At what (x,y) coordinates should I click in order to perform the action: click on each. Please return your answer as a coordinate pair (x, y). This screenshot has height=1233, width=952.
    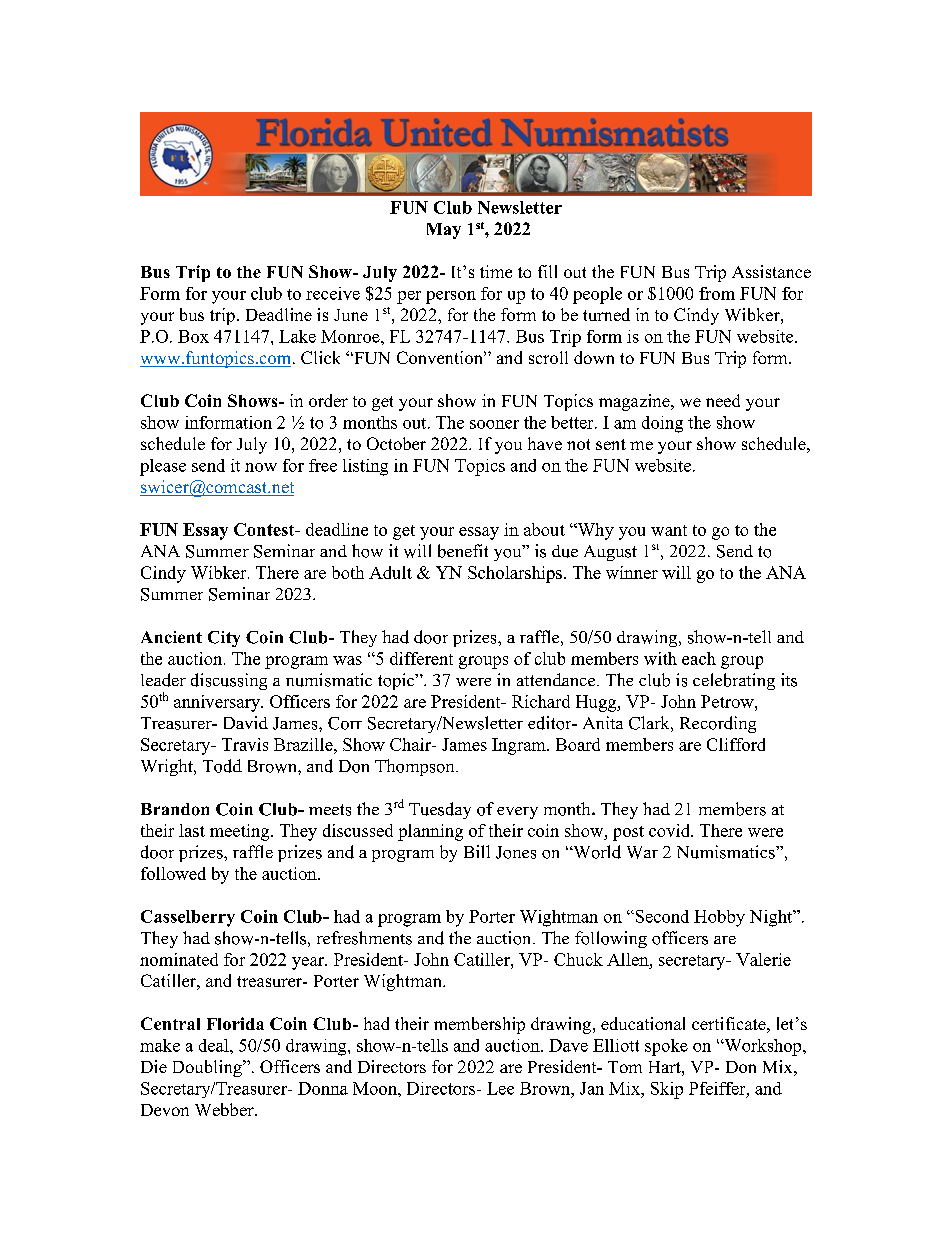
    Looking at the image, I should click on (699, 658).
